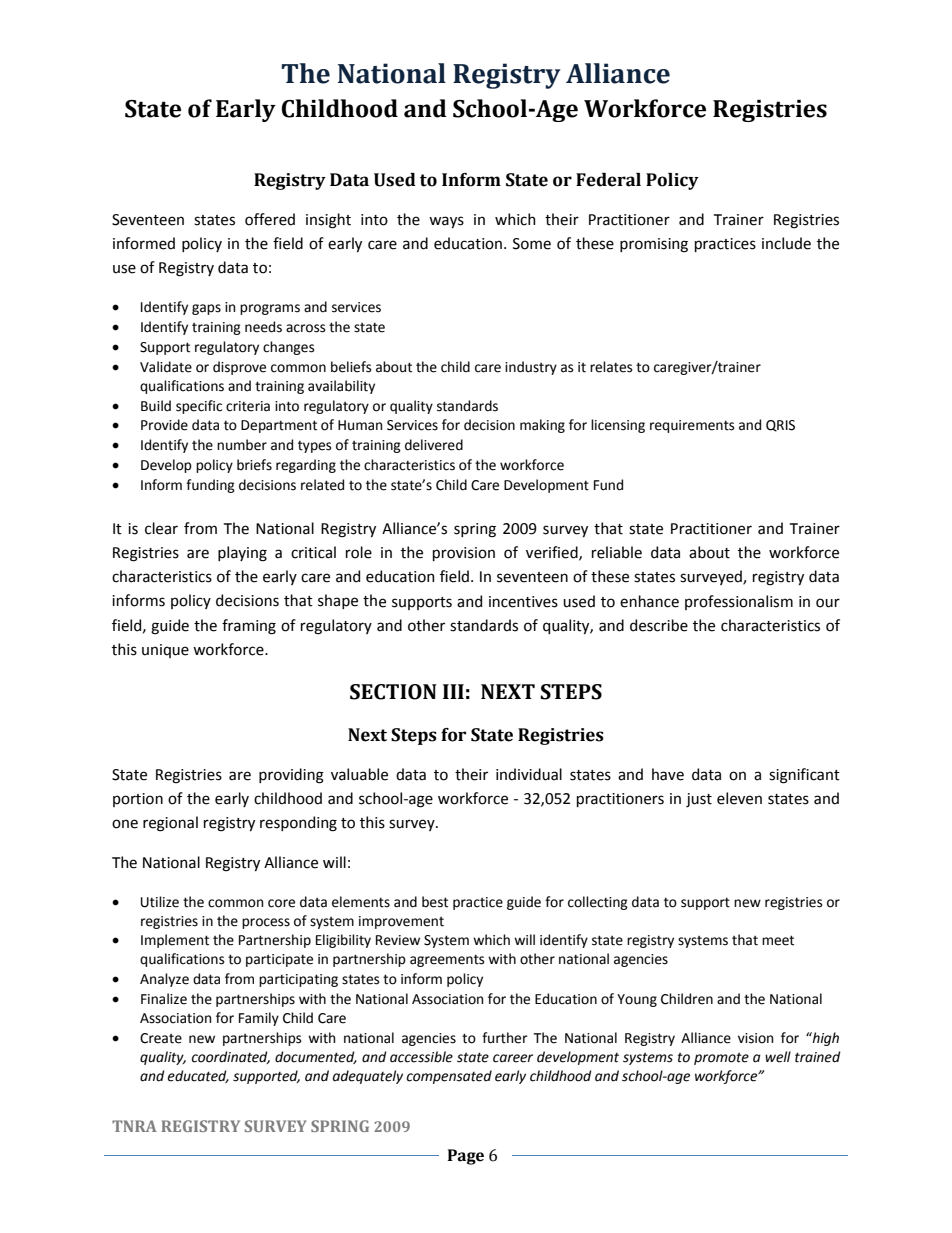  I want to click on include, so click(786, 243).
